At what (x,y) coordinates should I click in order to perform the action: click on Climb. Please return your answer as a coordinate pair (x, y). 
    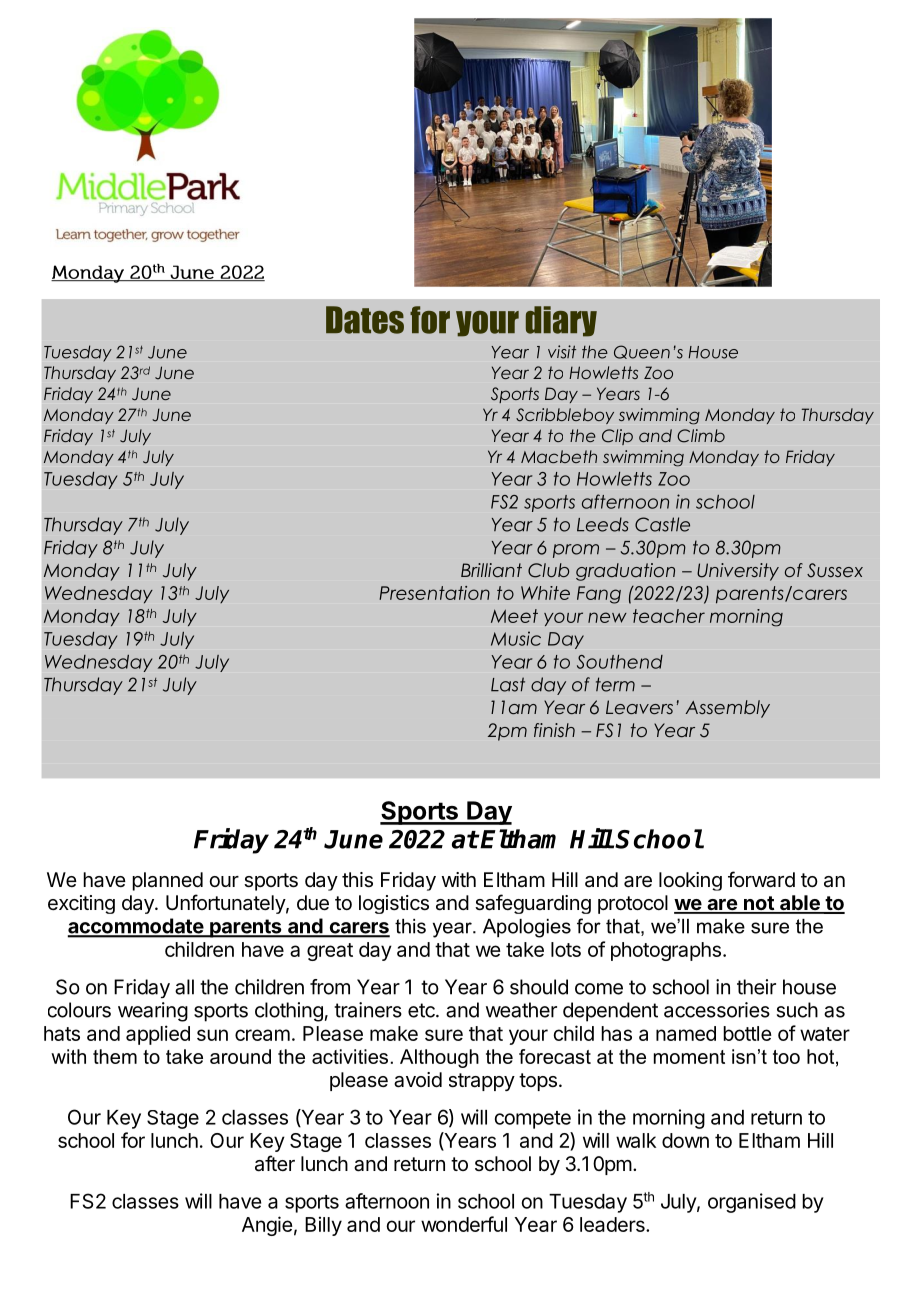
    Looking at the image, I should click on (701, 436).
